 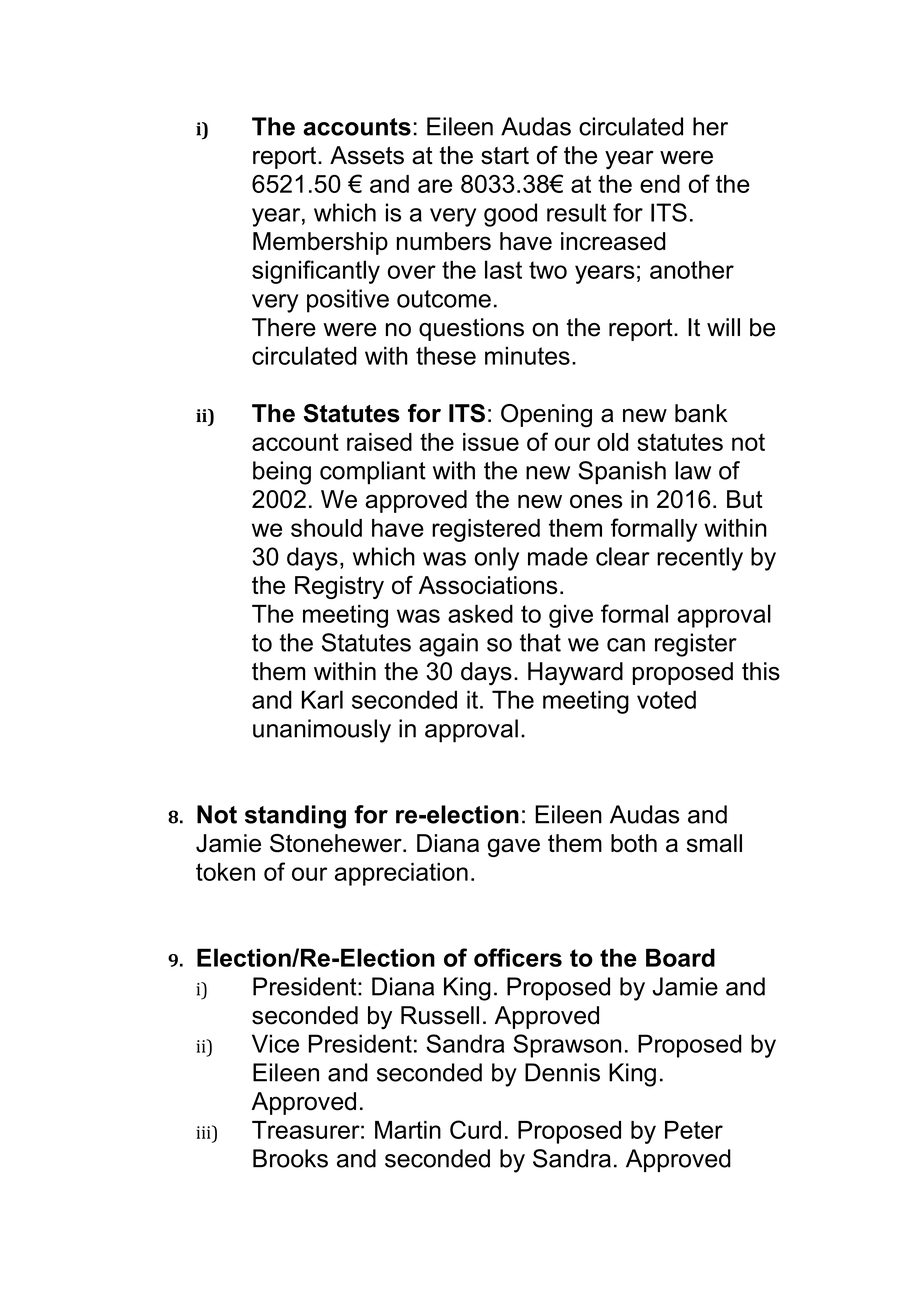 What do you see at coordinates (322, 731) in the image?
I see `unanimously` at bounding box center [322, 731].
